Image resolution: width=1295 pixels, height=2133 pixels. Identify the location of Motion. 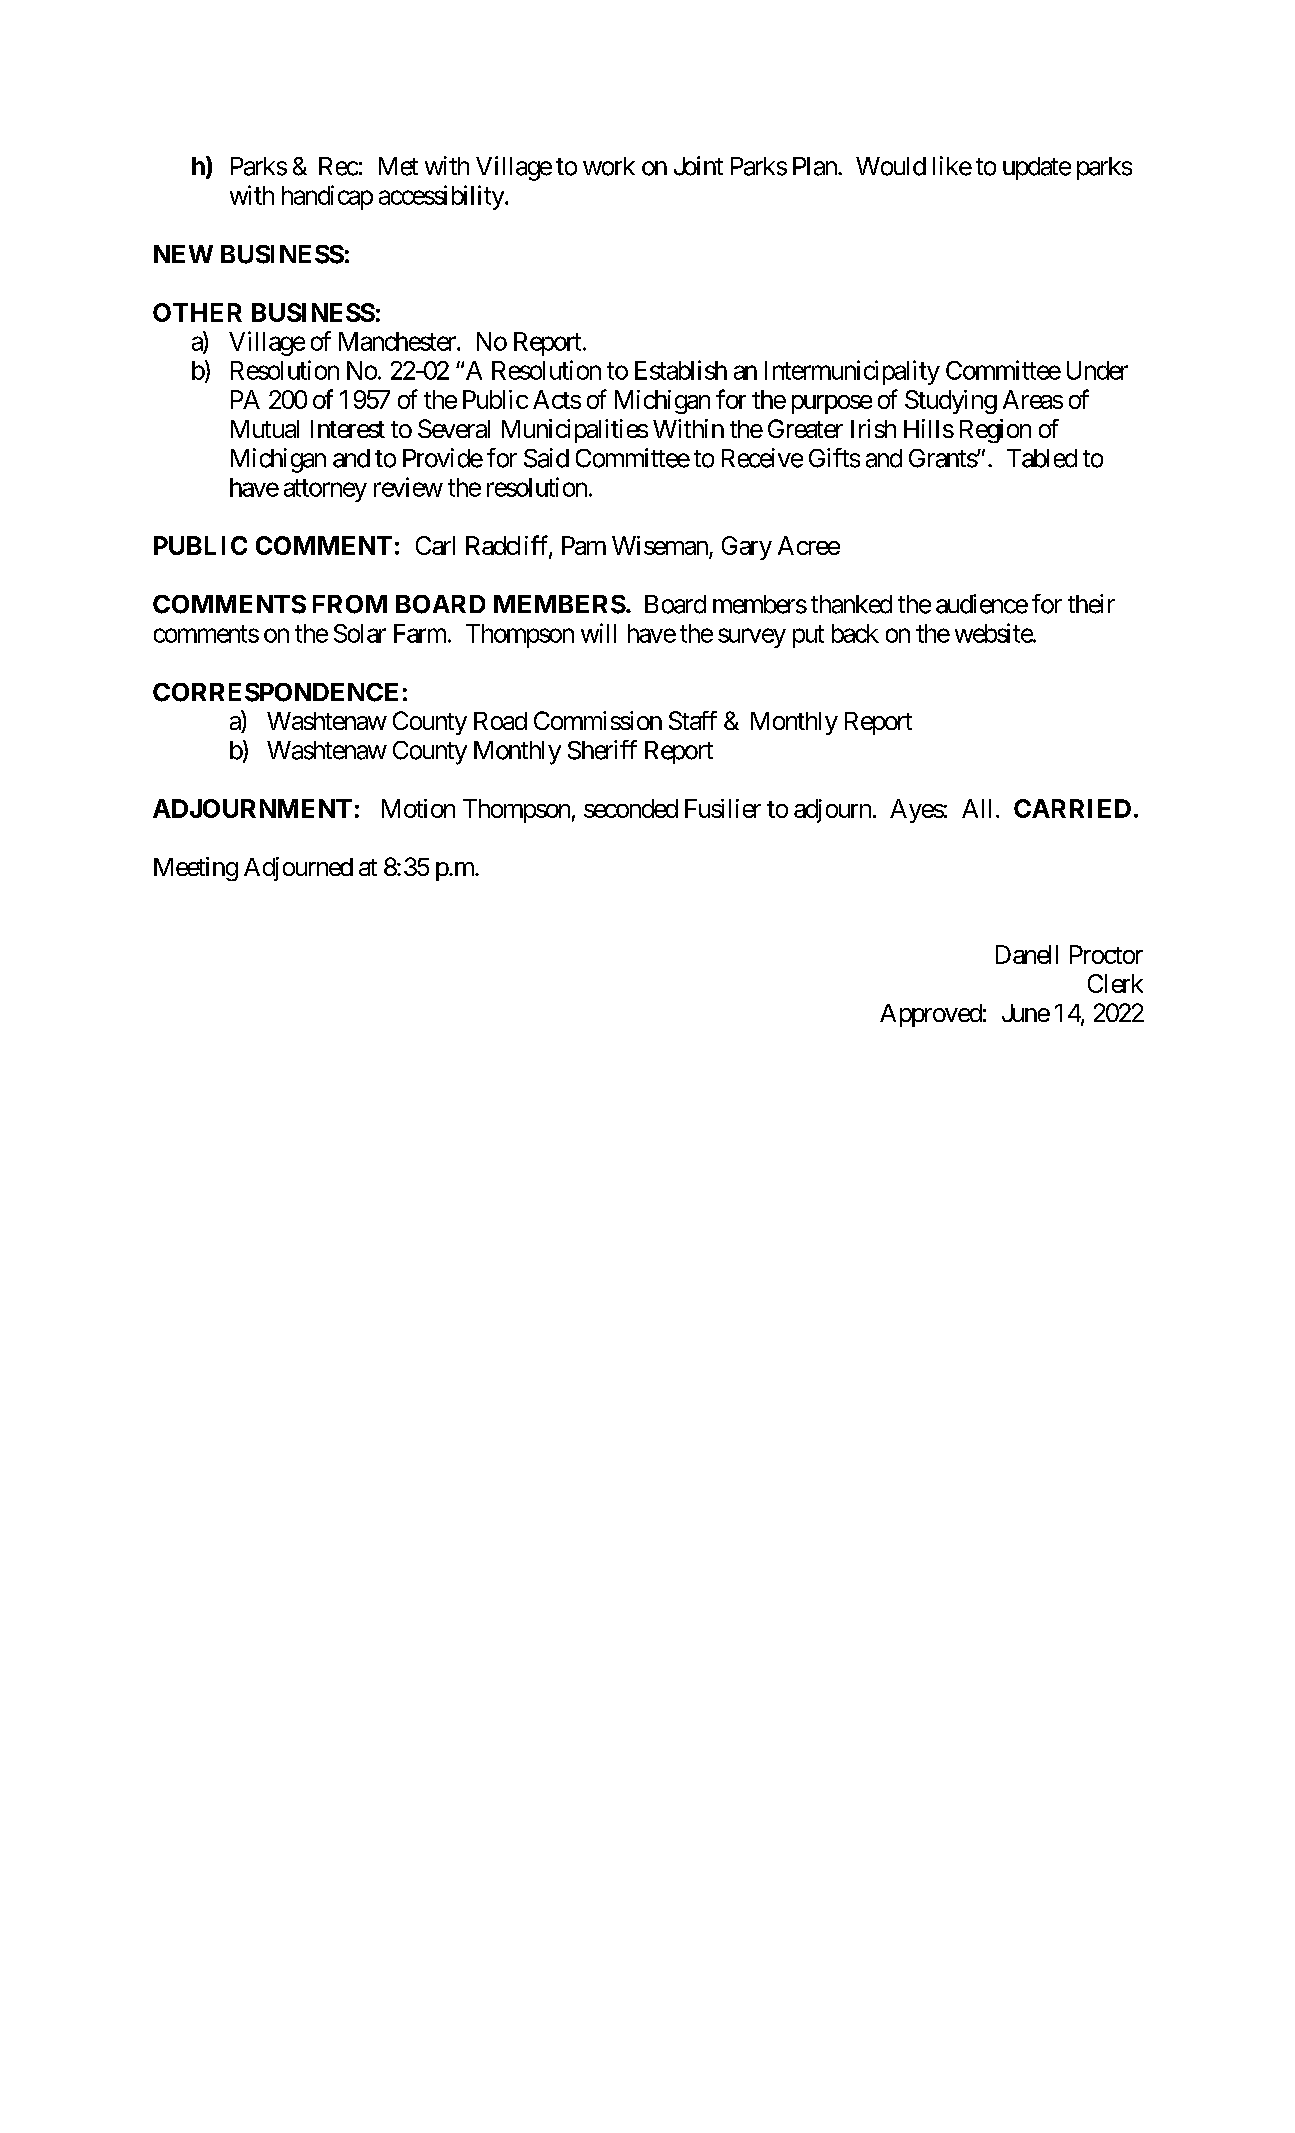
(418, 808).
